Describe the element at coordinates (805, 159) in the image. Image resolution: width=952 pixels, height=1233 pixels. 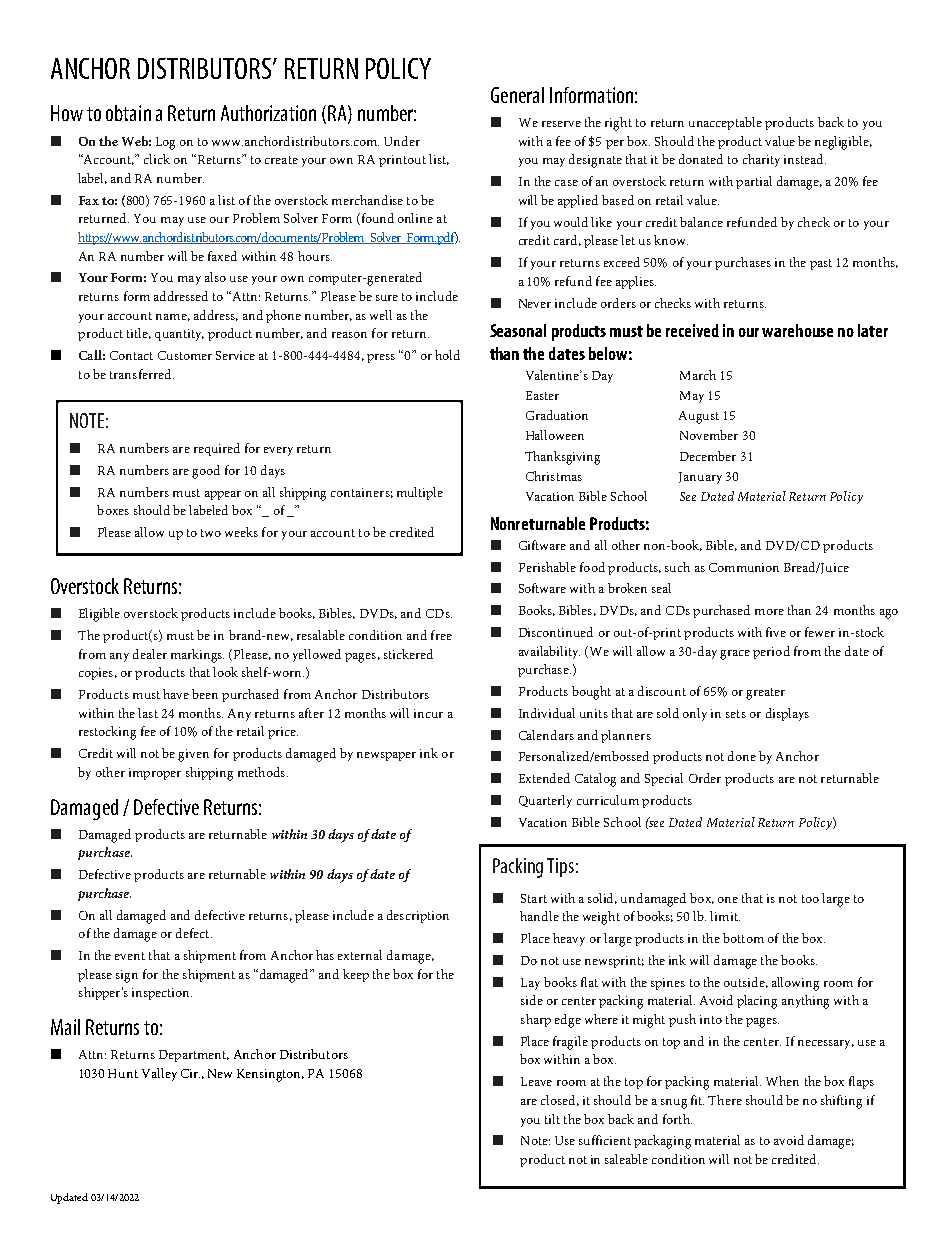
I see `instead` at that location.
